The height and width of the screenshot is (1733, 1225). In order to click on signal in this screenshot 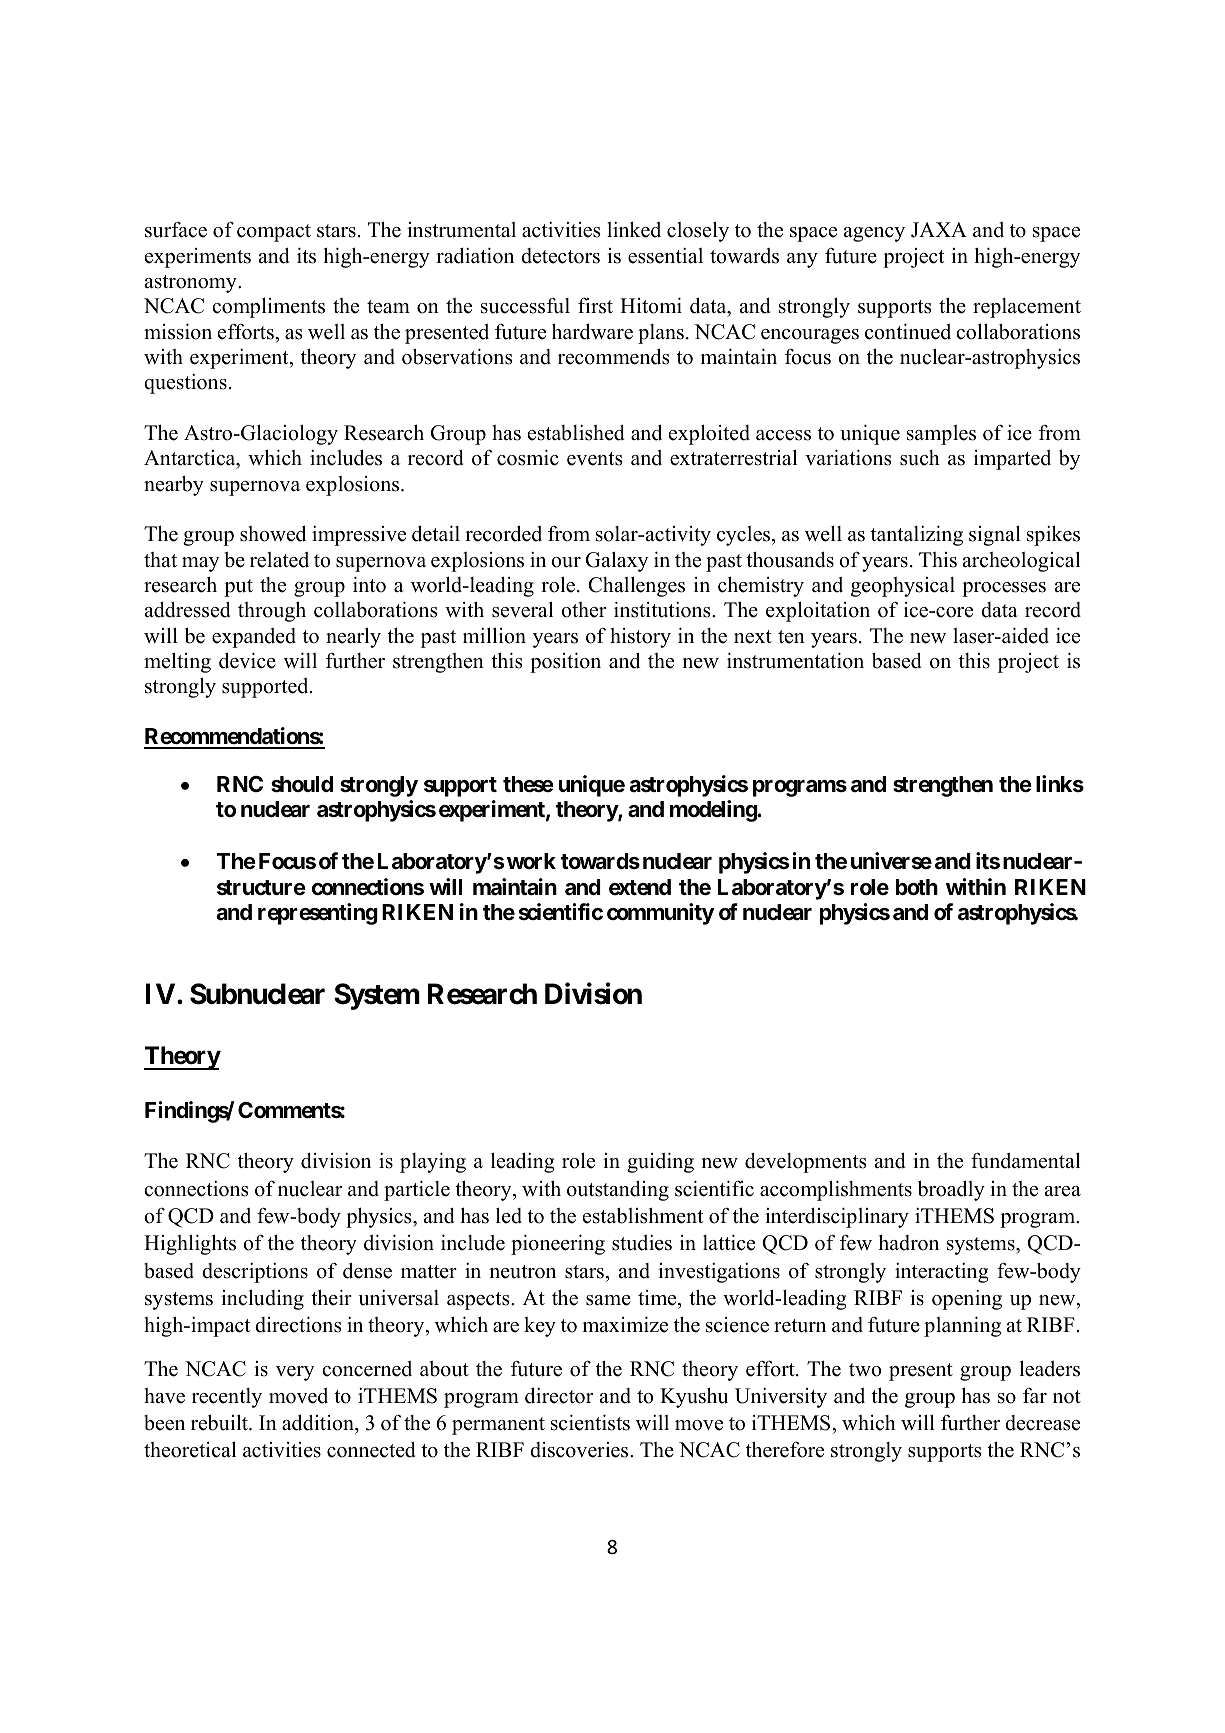, I will do `click(995, 535)`.
